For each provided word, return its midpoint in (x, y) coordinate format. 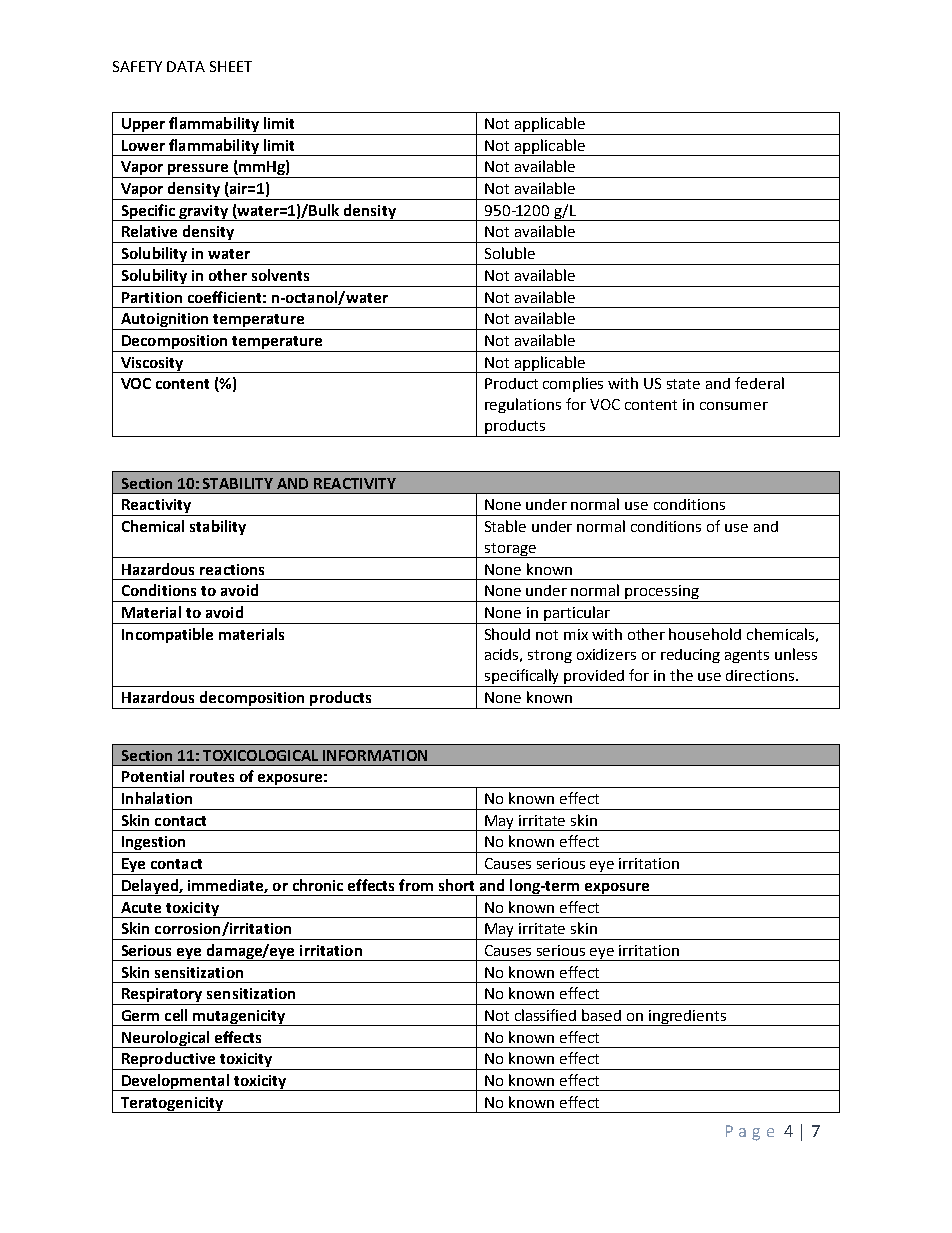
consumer (734, 406)
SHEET (231, 66)
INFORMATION (375, 755)
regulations (523, 405)
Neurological (166, 1039)
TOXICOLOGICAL (260, 755)
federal (759, 383)
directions (761, 675)
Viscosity (152, 365)
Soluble (510, 253)
